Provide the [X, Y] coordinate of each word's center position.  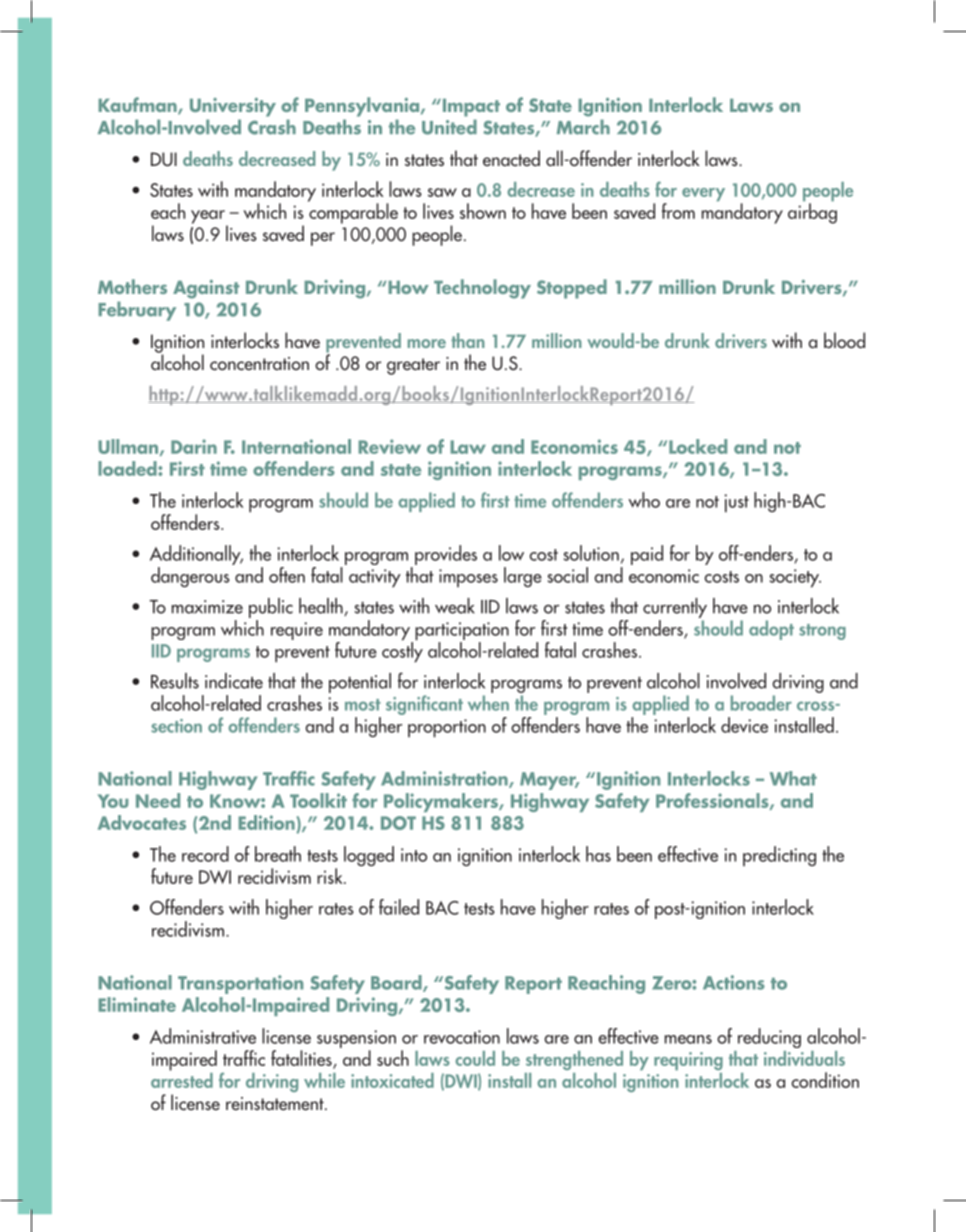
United [449, 127]
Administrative [203, 1036]
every [703, 194]
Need [158, 800]
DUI [164, 159]
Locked [698, 446]
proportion [447, 728]
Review [389, 446]
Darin [194, 446]
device [744, 725]
